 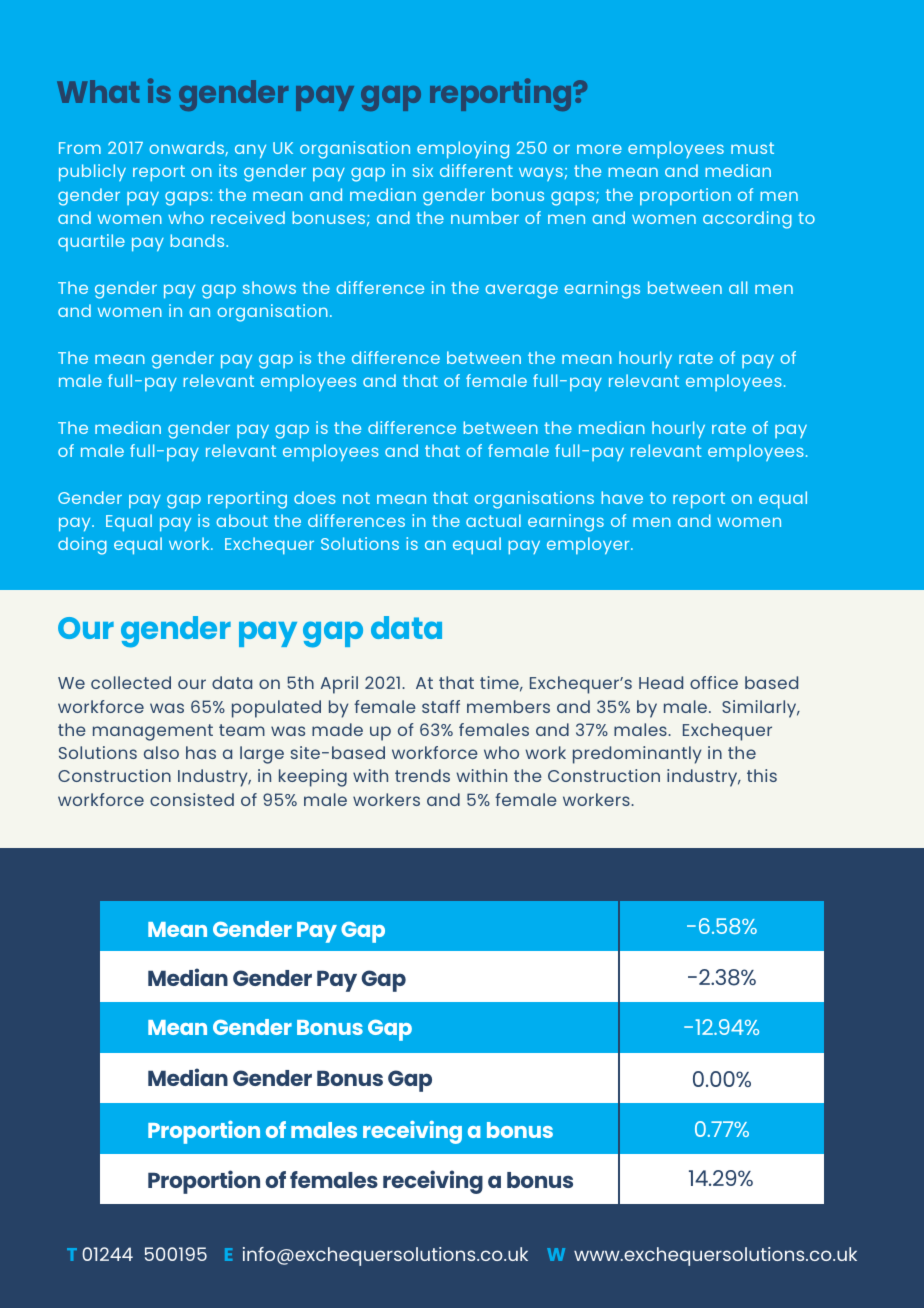 I want to click on also, so click(x=161, y=752).
